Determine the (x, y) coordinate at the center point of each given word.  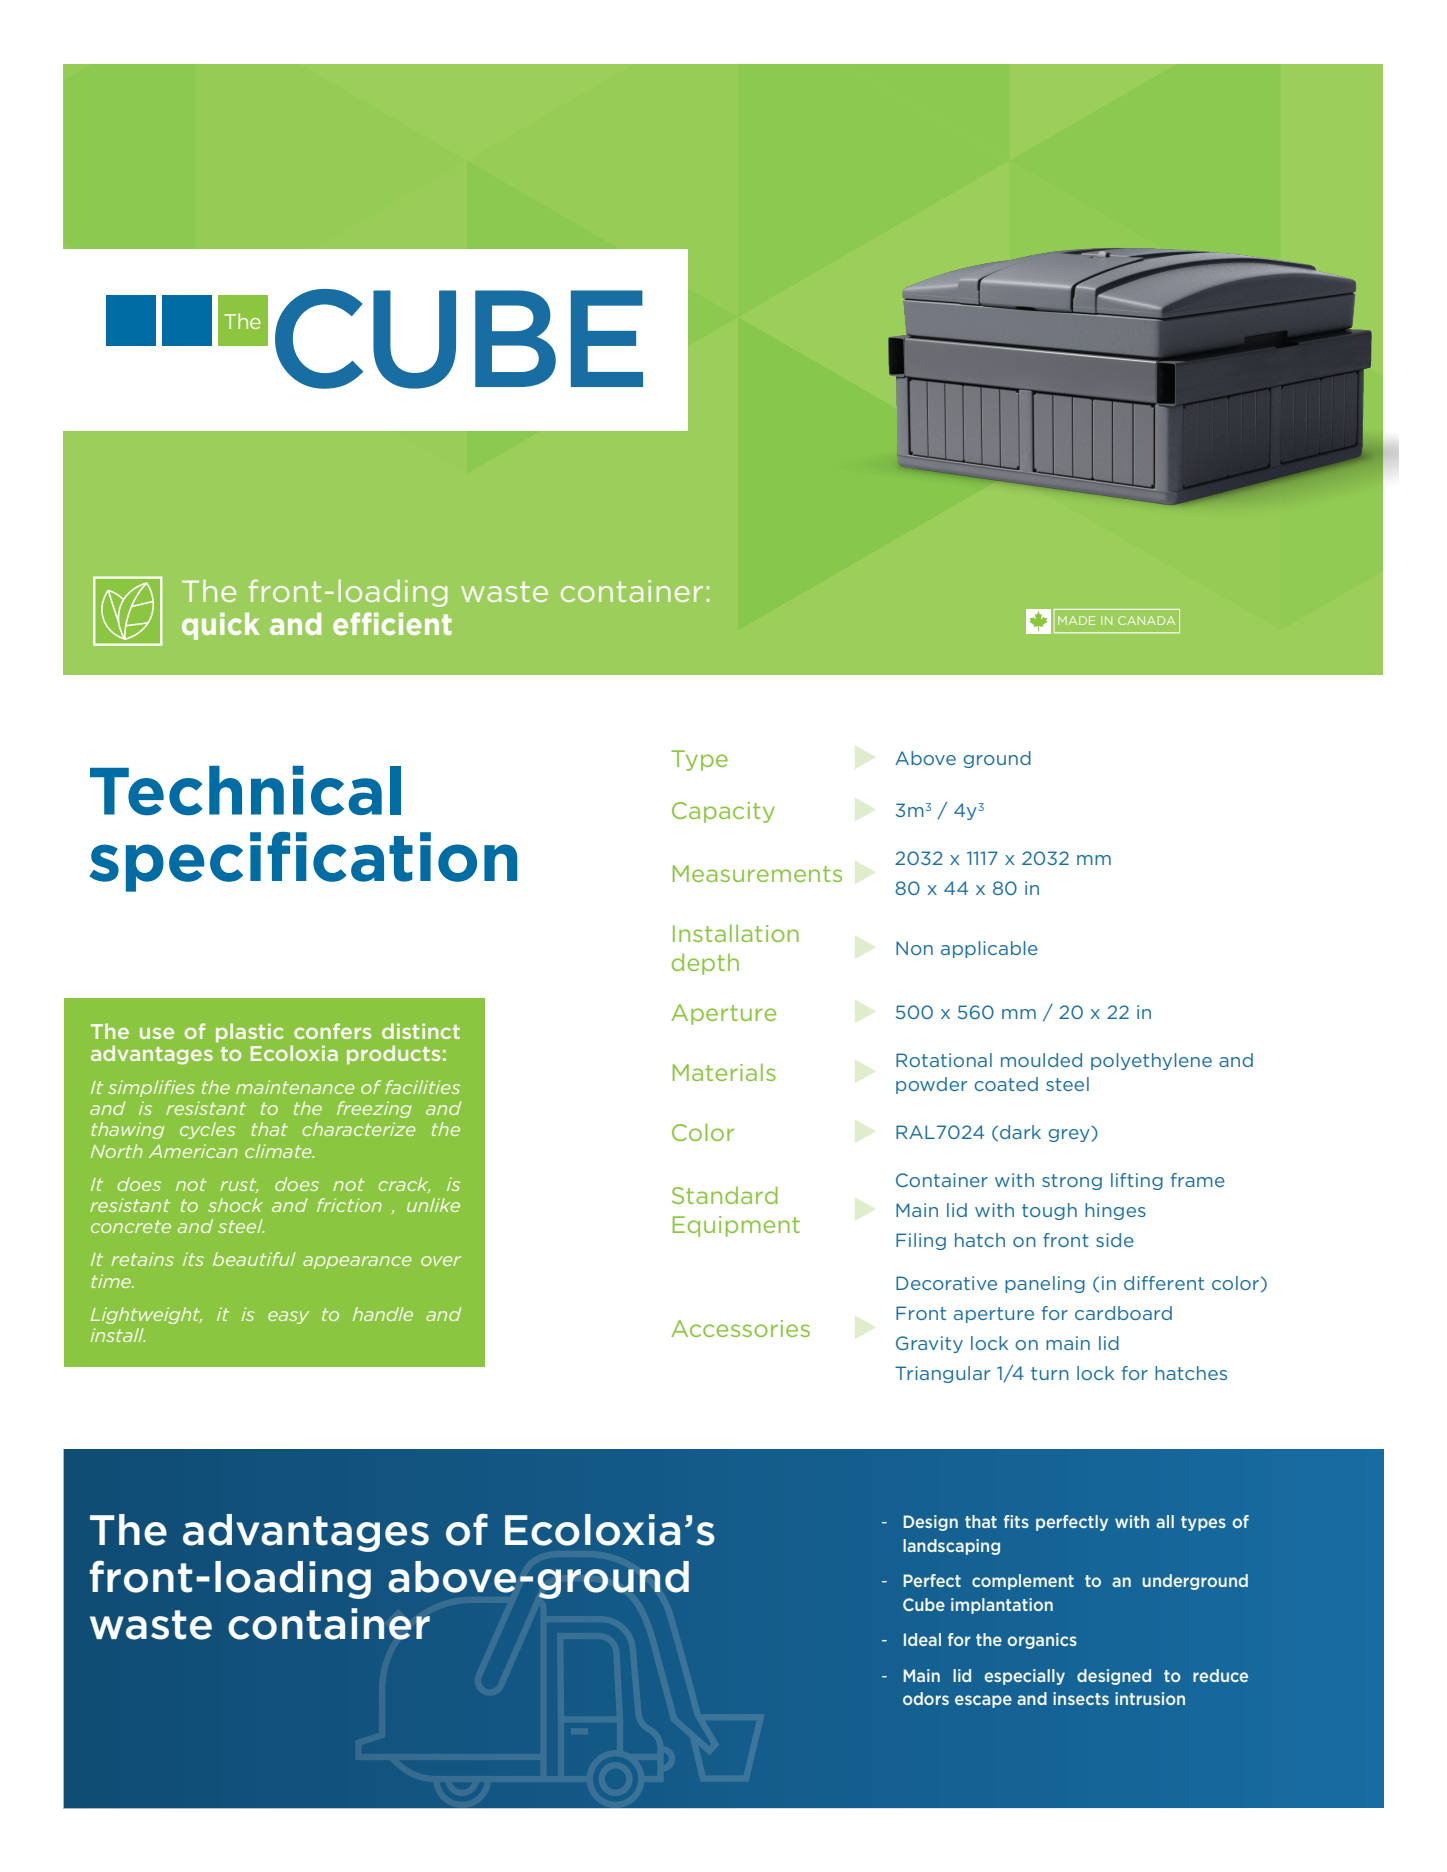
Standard (725, 1195)
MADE (1076, 620)
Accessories (740, 1328)
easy (288, 1317)
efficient (392, 623)
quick (221, 626)
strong (1072, 1182)
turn (1050, 1373)
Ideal (922, 1639)
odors (926, 1698)
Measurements (757, 873)
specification (303, 862)
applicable (989, 949)
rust (239, 1185)
